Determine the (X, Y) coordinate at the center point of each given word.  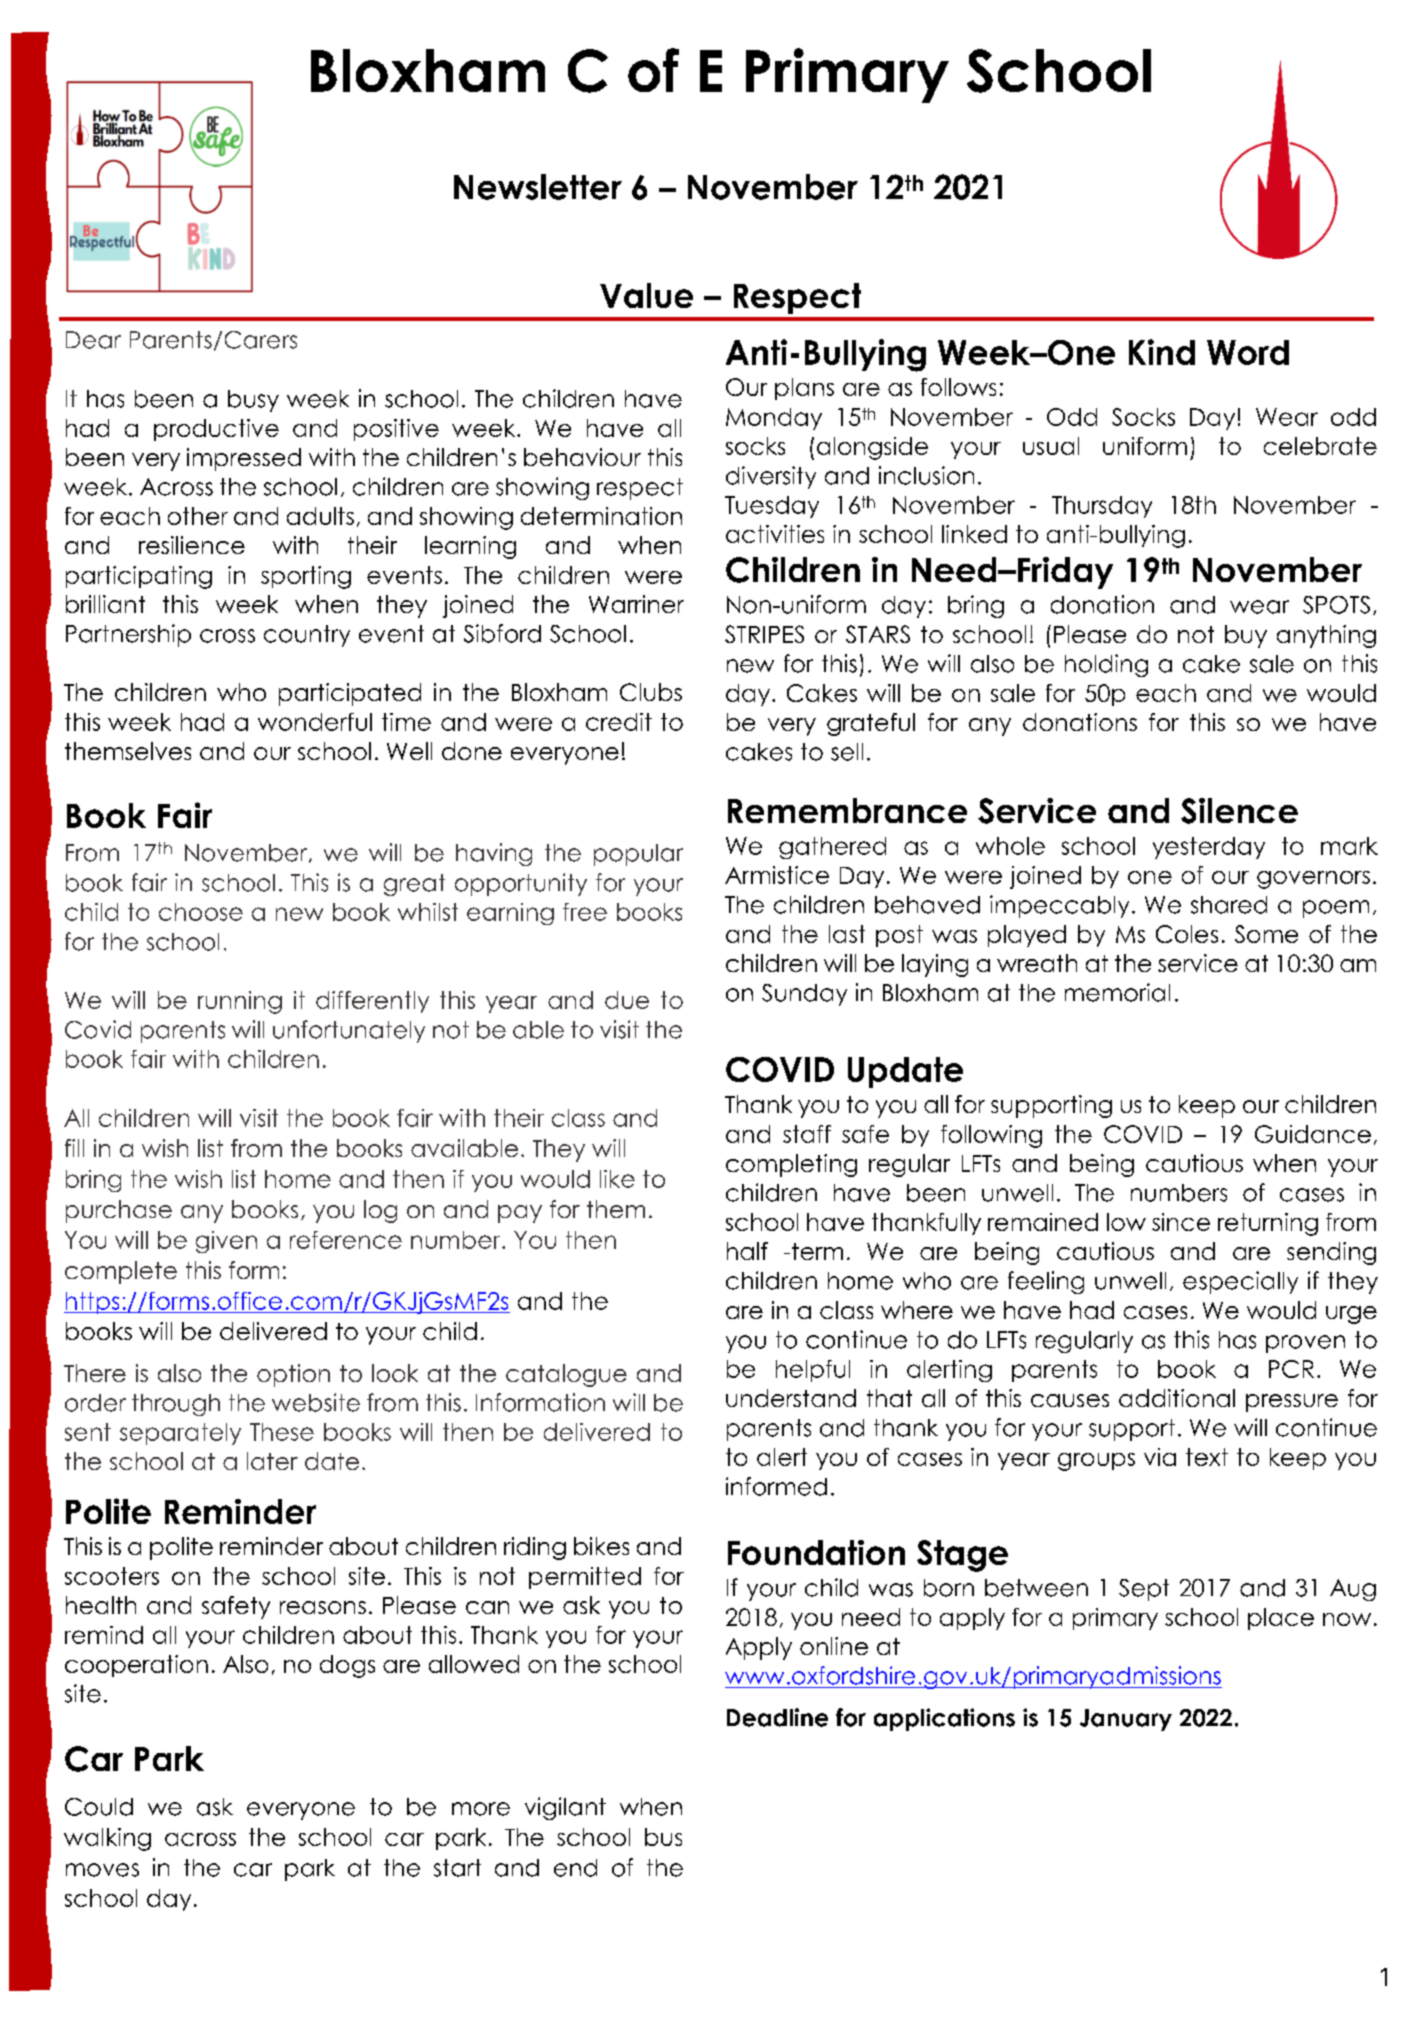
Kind (1162, 352)
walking (107, 1839)
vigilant (565, 1808)
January (1126, 1720)
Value (646, 295)
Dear (93, 340)
